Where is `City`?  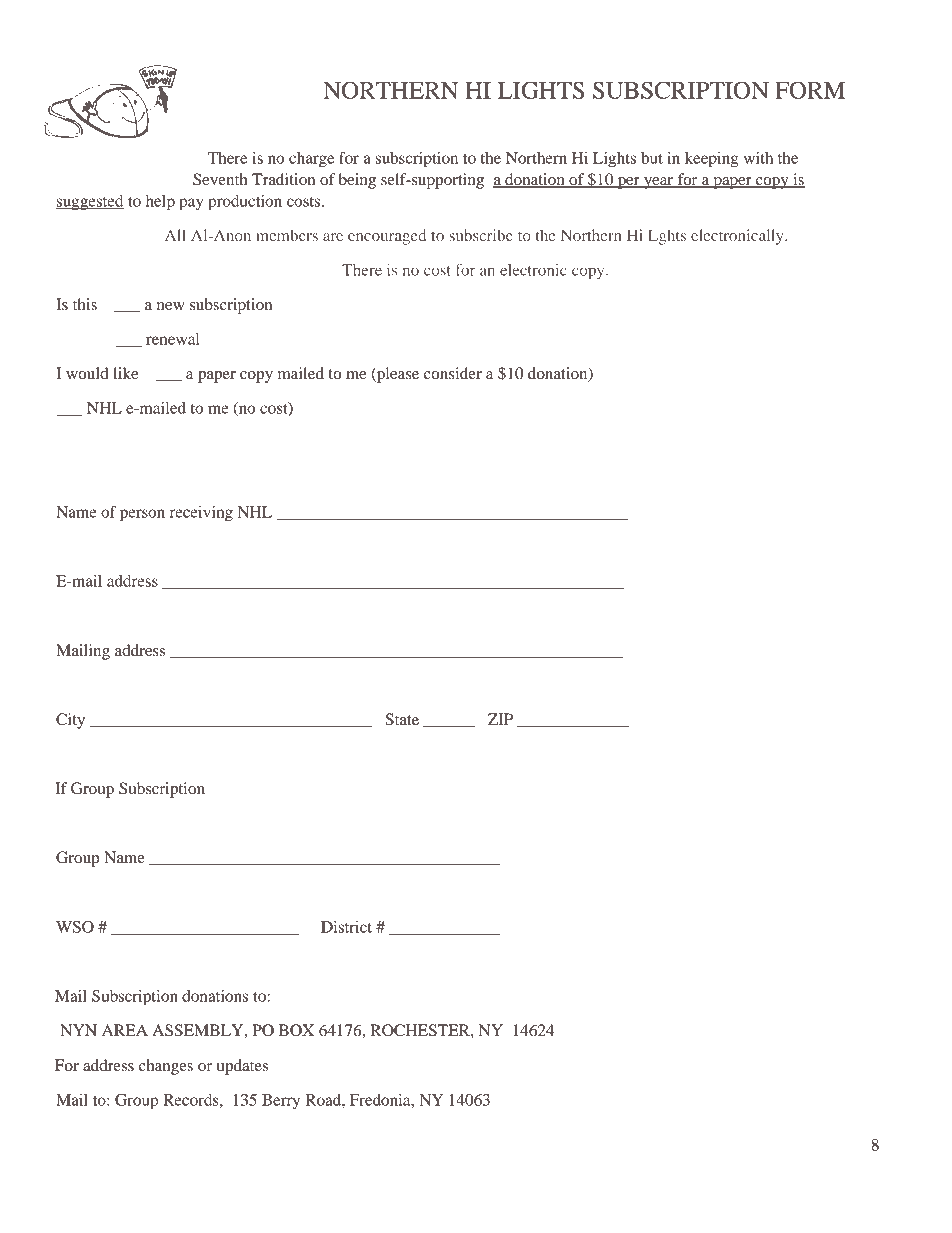 City is located at coordinates (70, 721).
